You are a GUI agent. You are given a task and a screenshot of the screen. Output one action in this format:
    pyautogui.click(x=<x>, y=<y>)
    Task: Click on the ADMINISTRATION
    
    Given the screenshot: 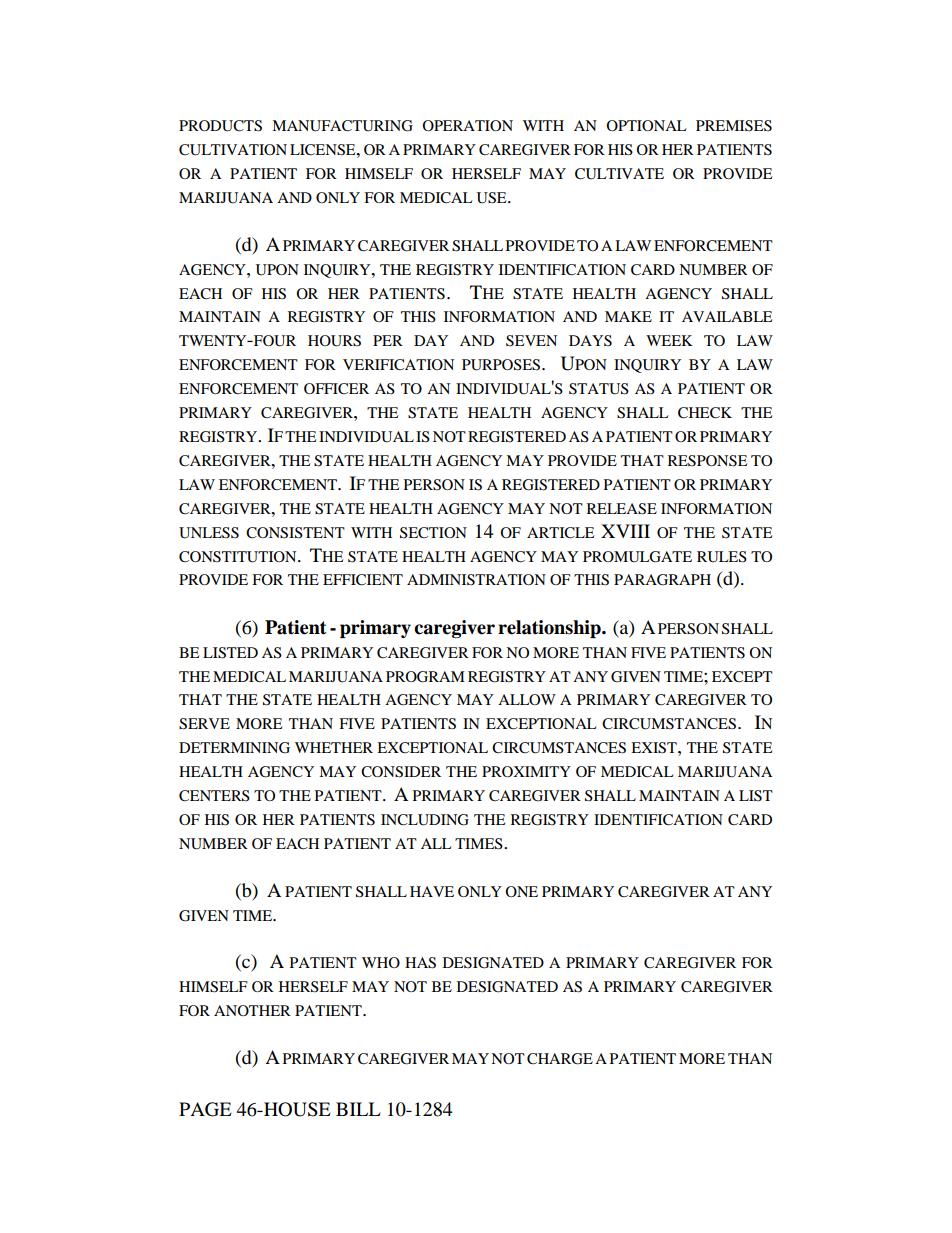 What is the action you would take?
    pyautogui.click(x=476, y=580)
